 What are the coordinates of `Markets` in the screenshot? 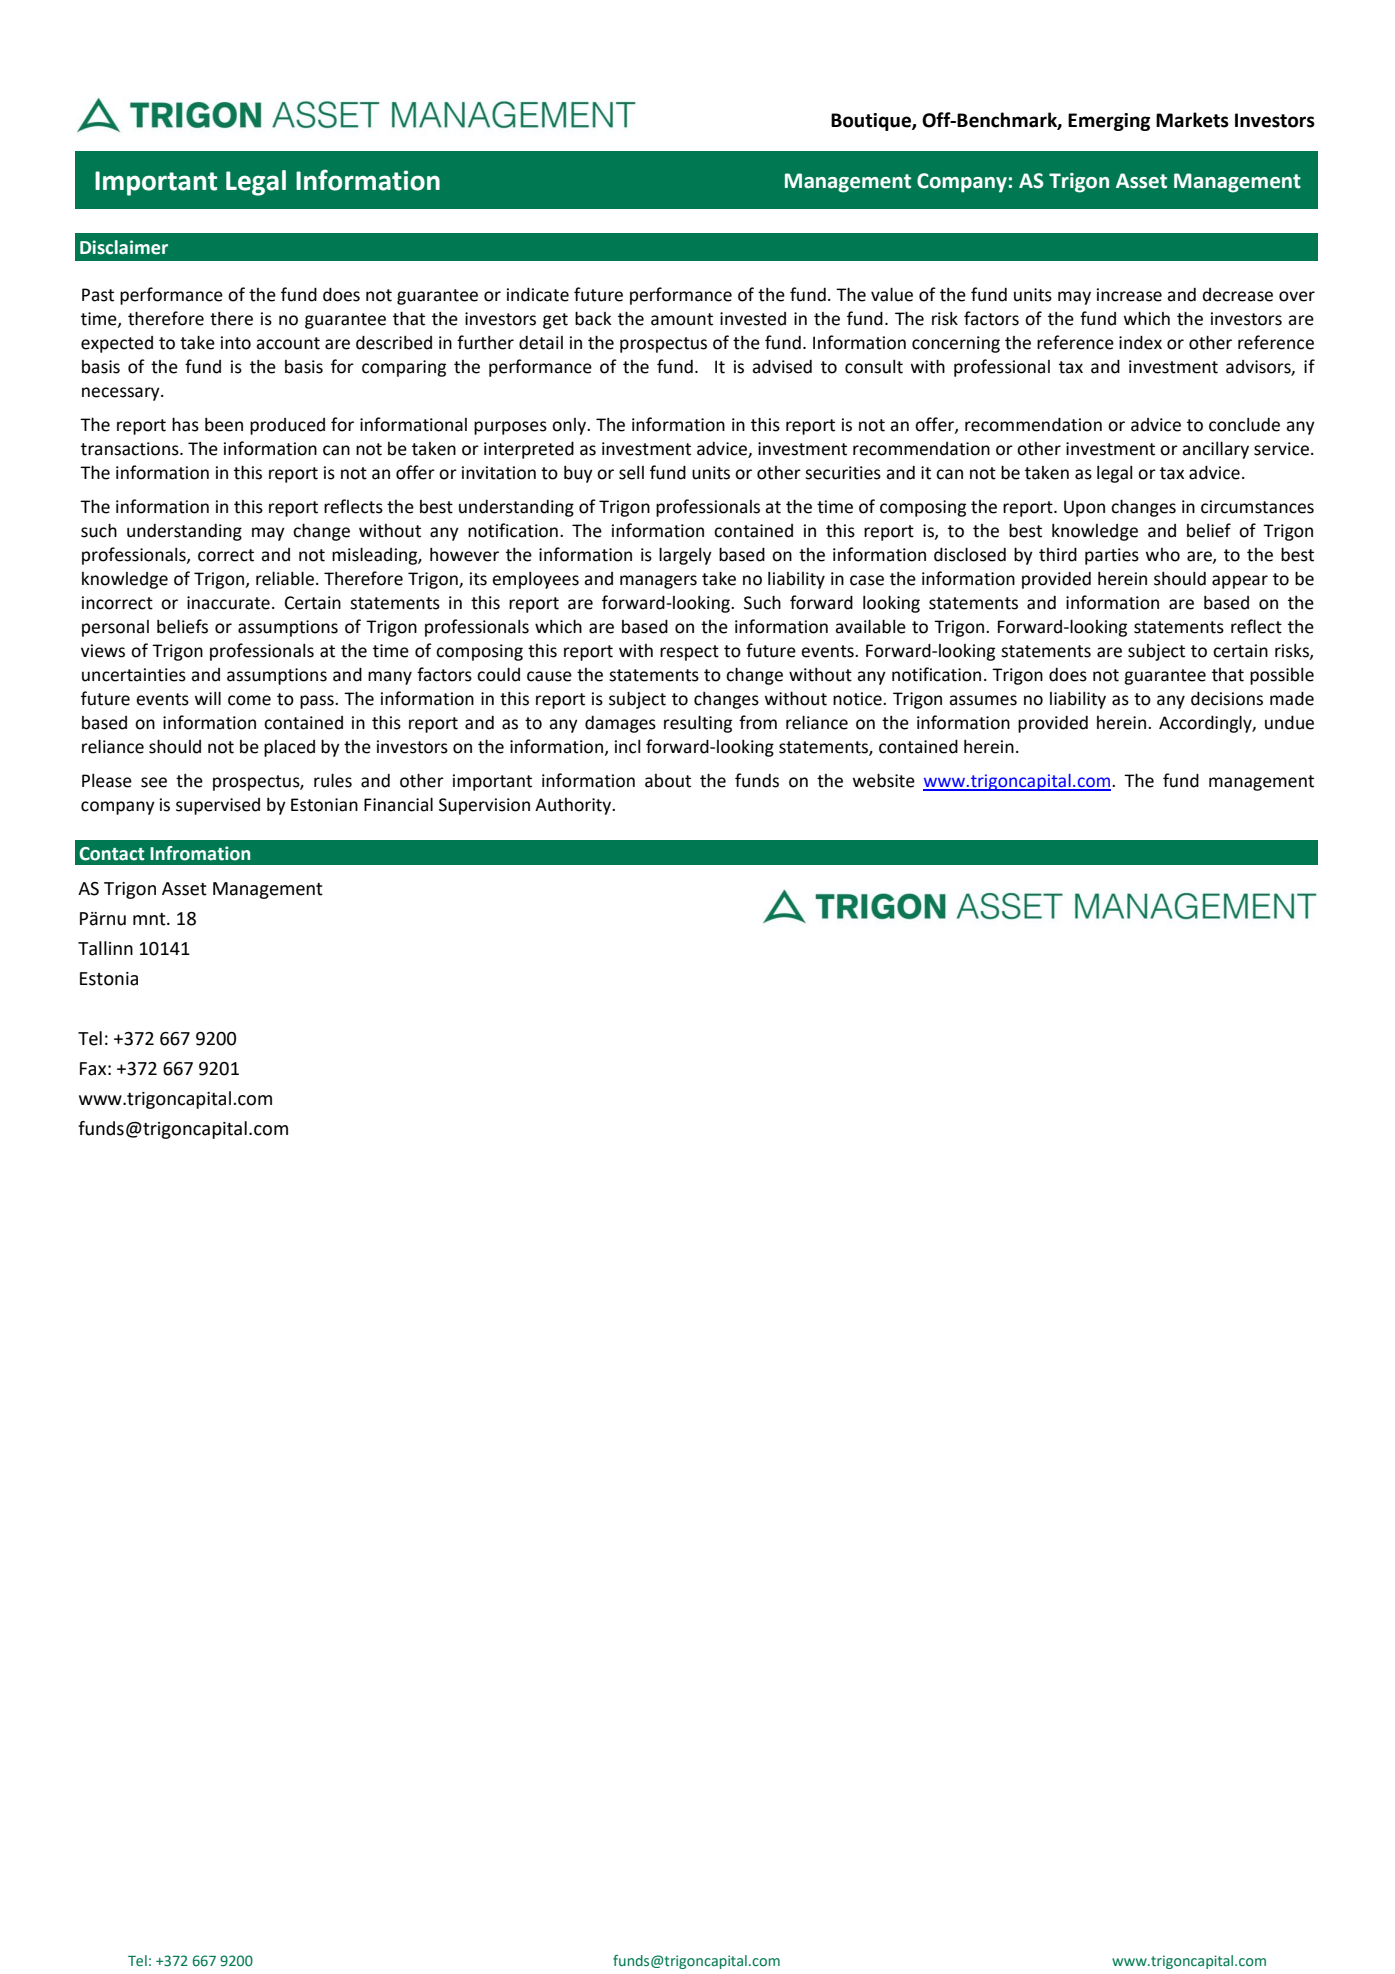 It's located at (1192, 120).
